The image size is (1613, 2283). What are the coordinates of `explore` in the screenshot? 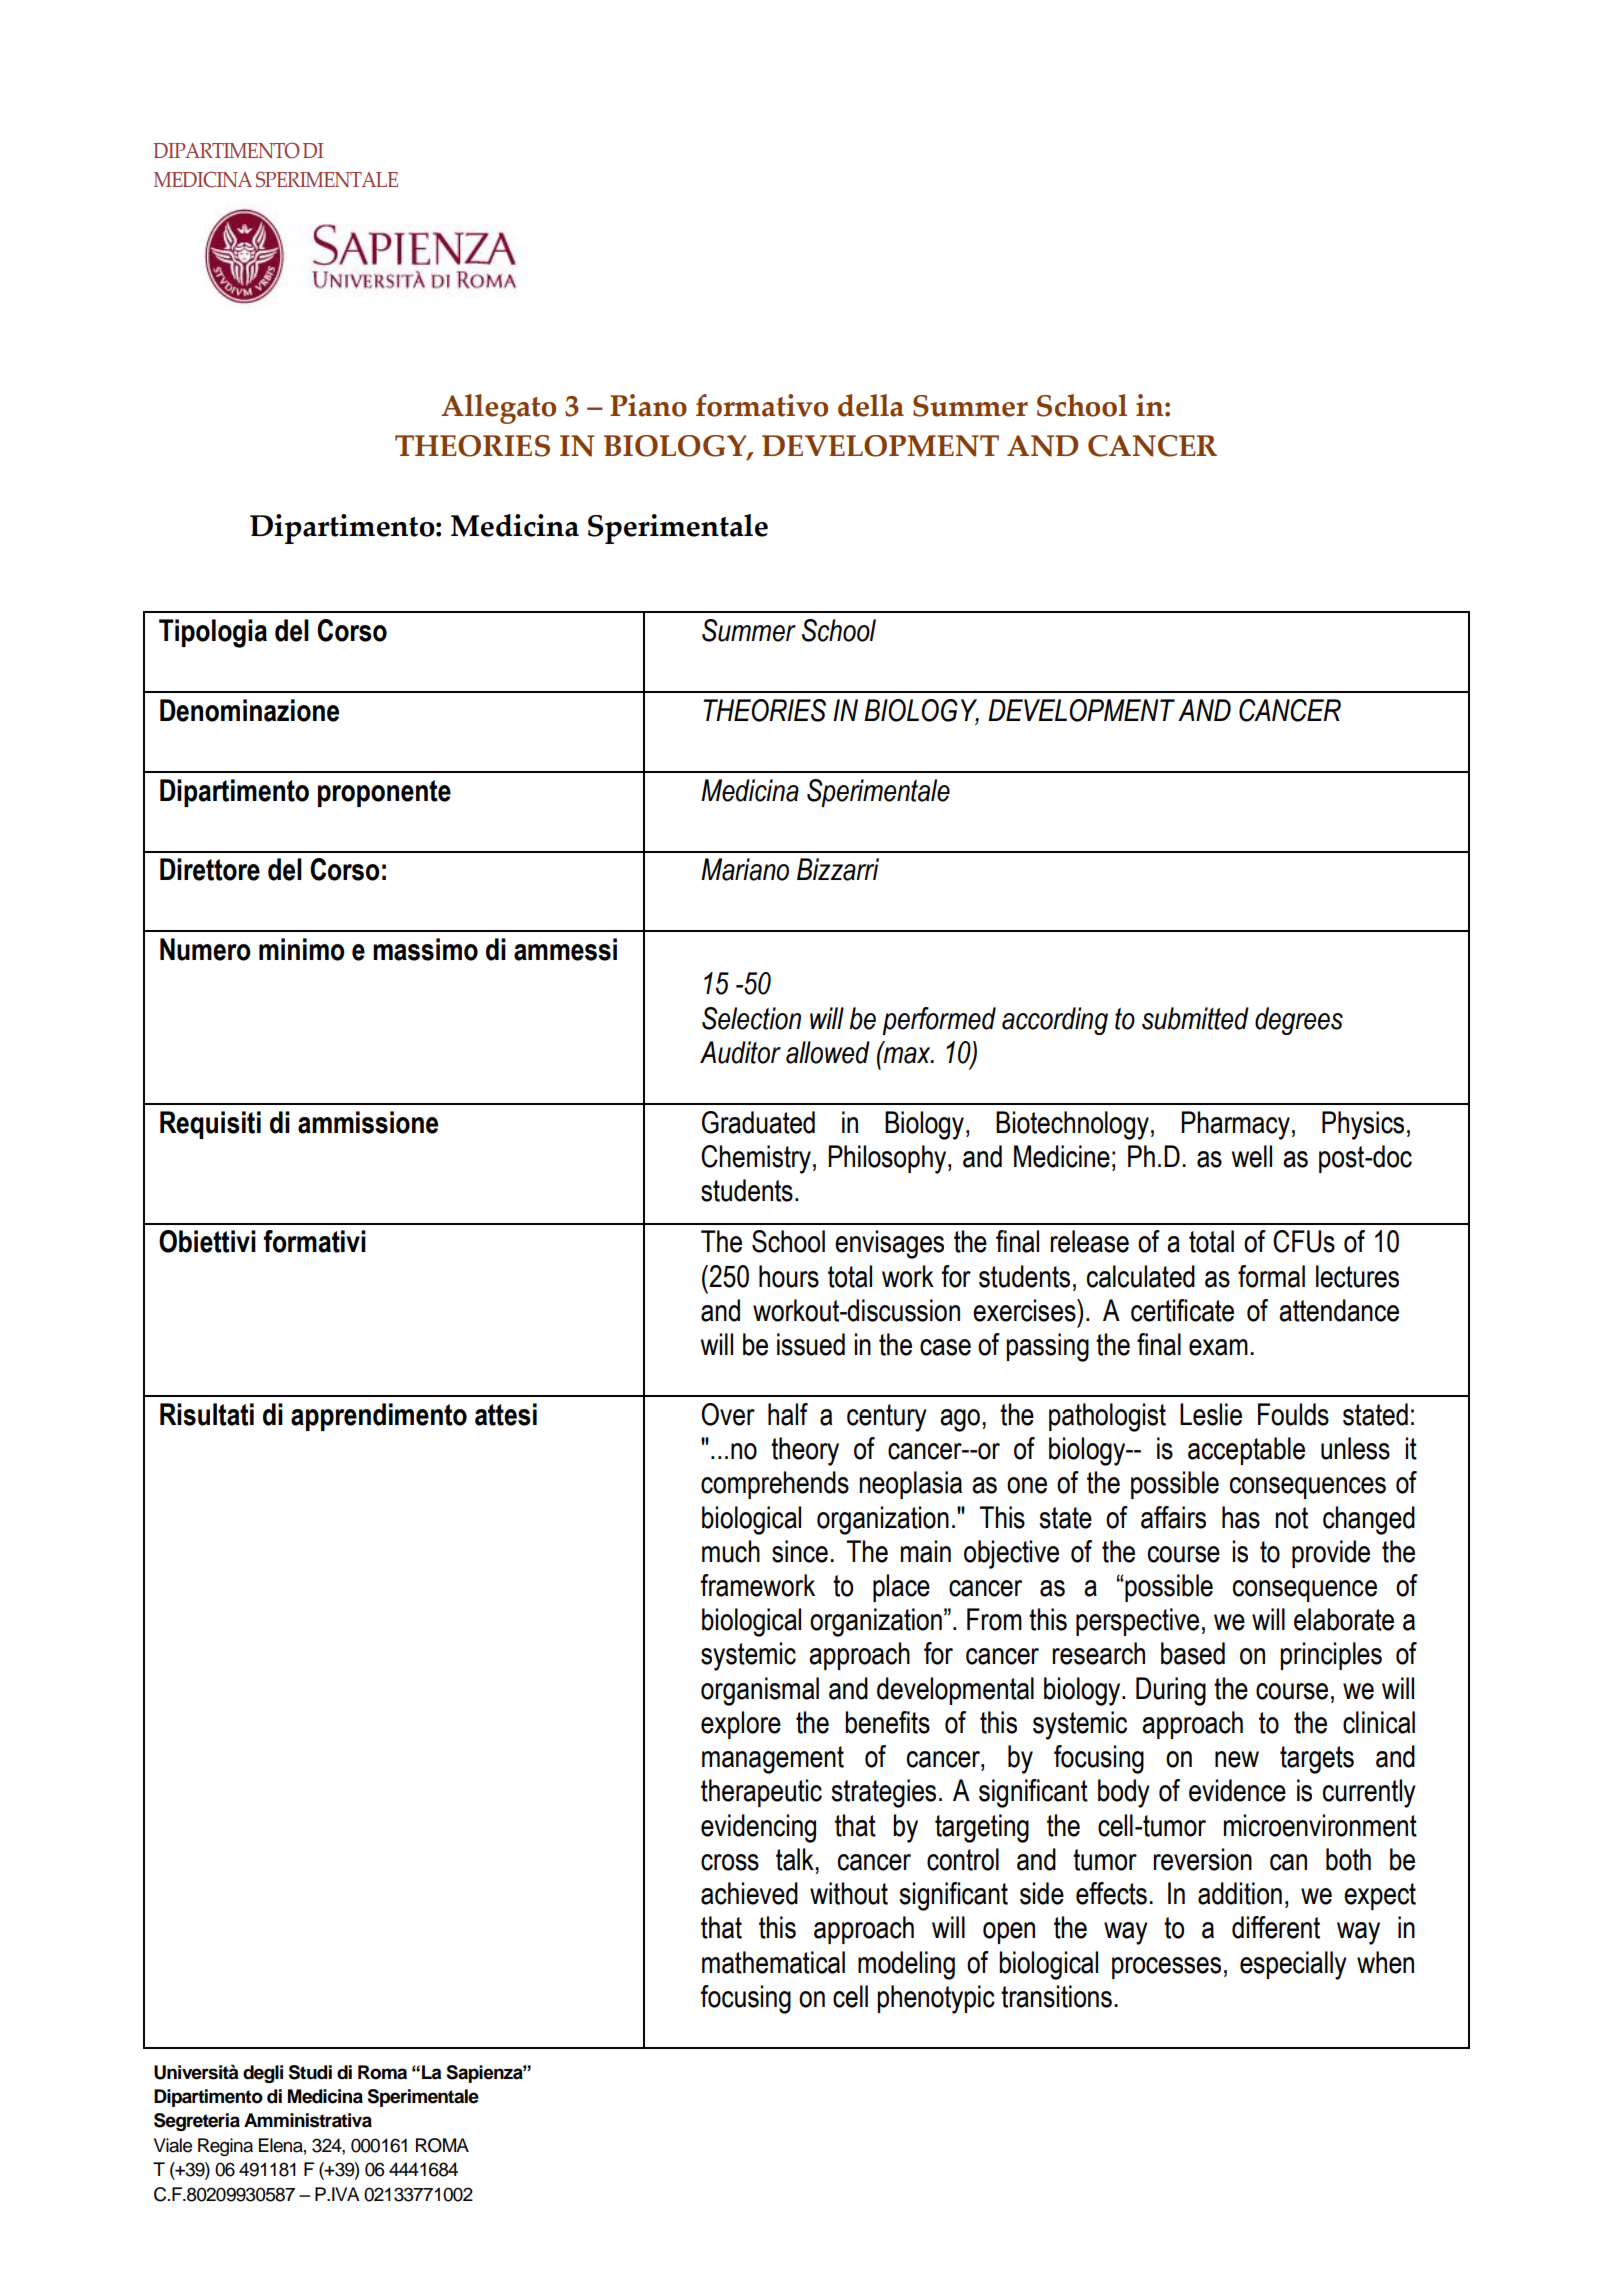 It's located at (741, 1725).
